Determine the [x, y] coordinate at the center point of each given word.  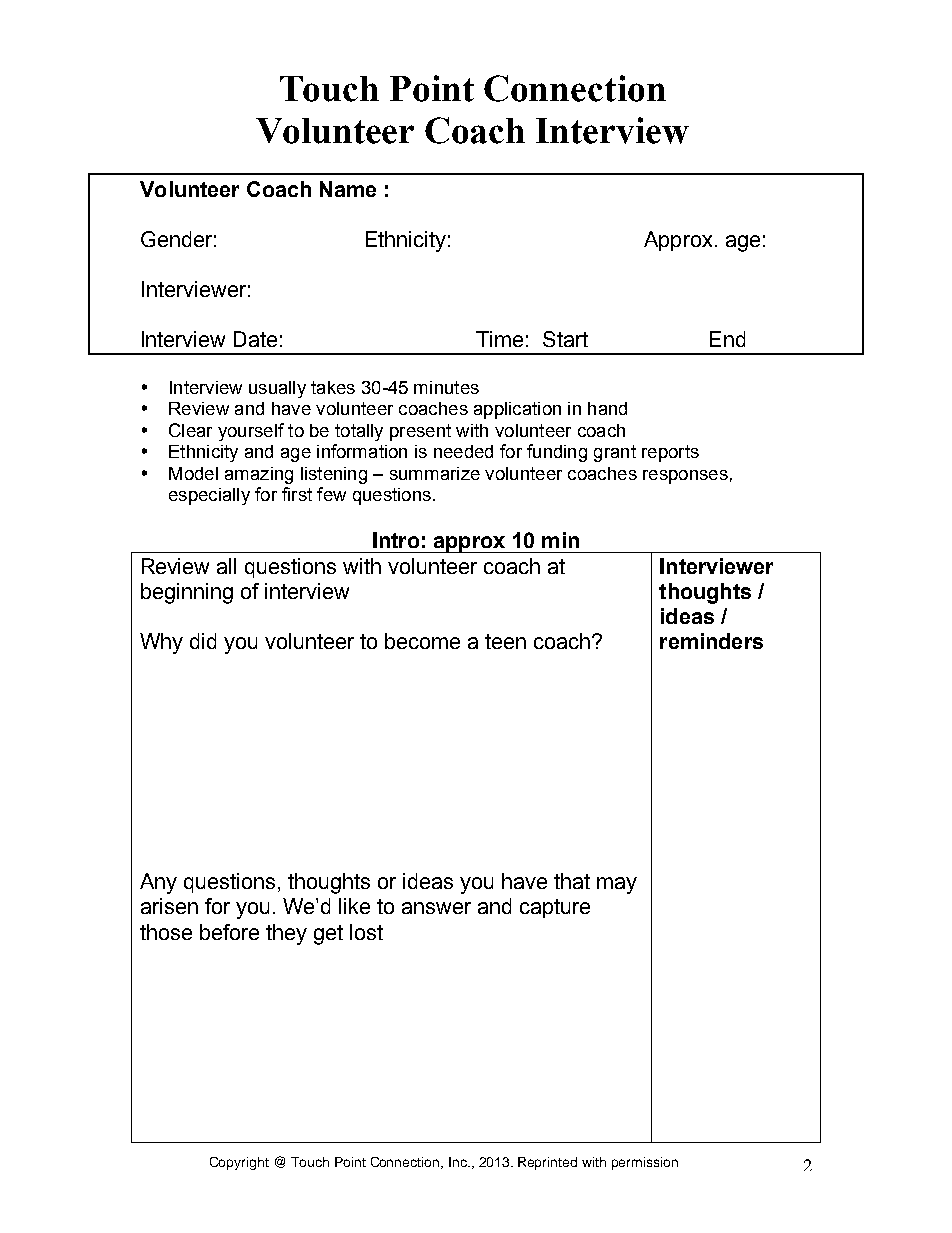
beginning [187, 593]
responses [685, 477]
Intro [396, 540]
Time [499, 339]
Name [348, 189]
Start [565, 339]
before [229, 932]
